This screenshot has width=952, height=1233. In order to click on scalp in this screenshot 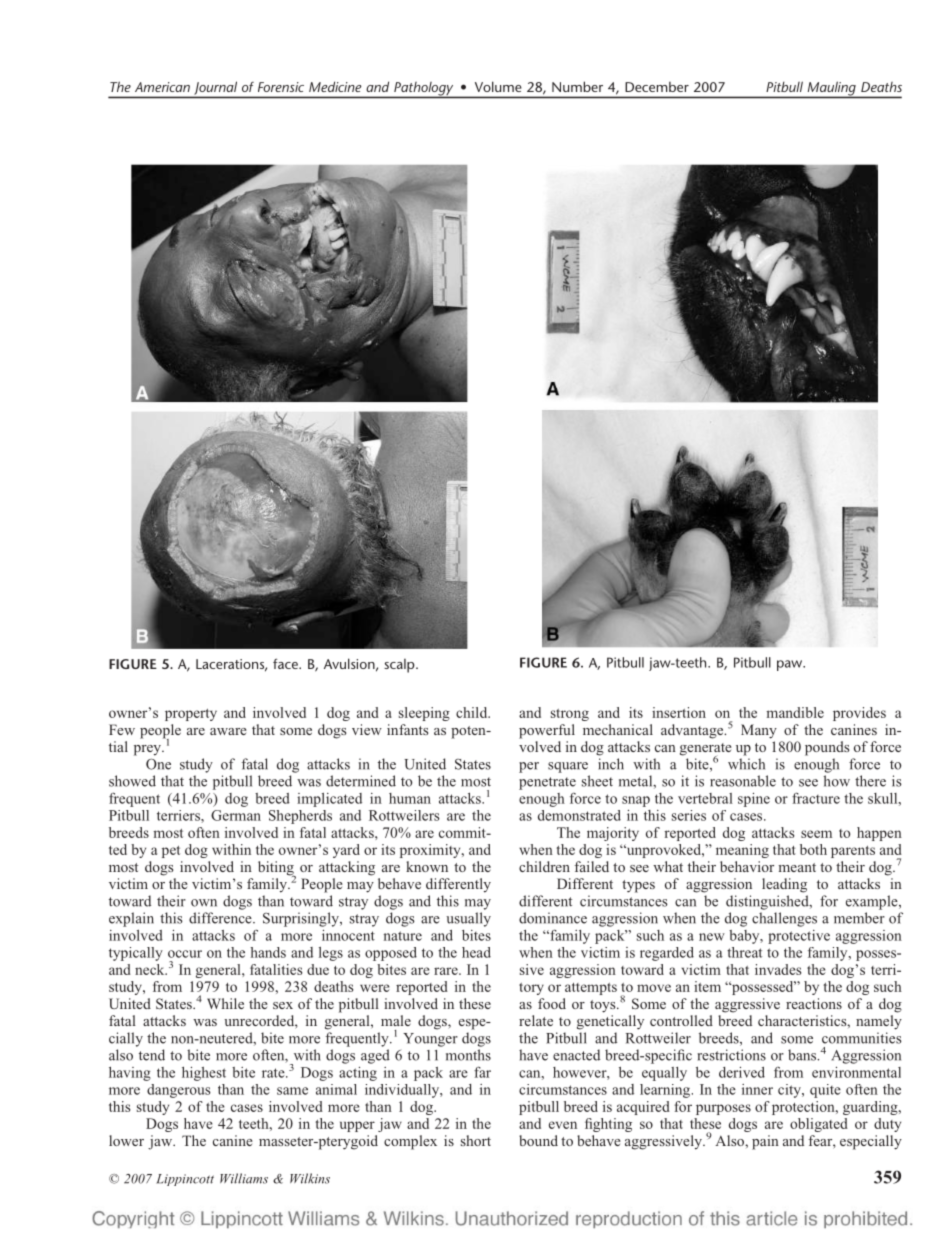, I will do `click(400, 666)`.
